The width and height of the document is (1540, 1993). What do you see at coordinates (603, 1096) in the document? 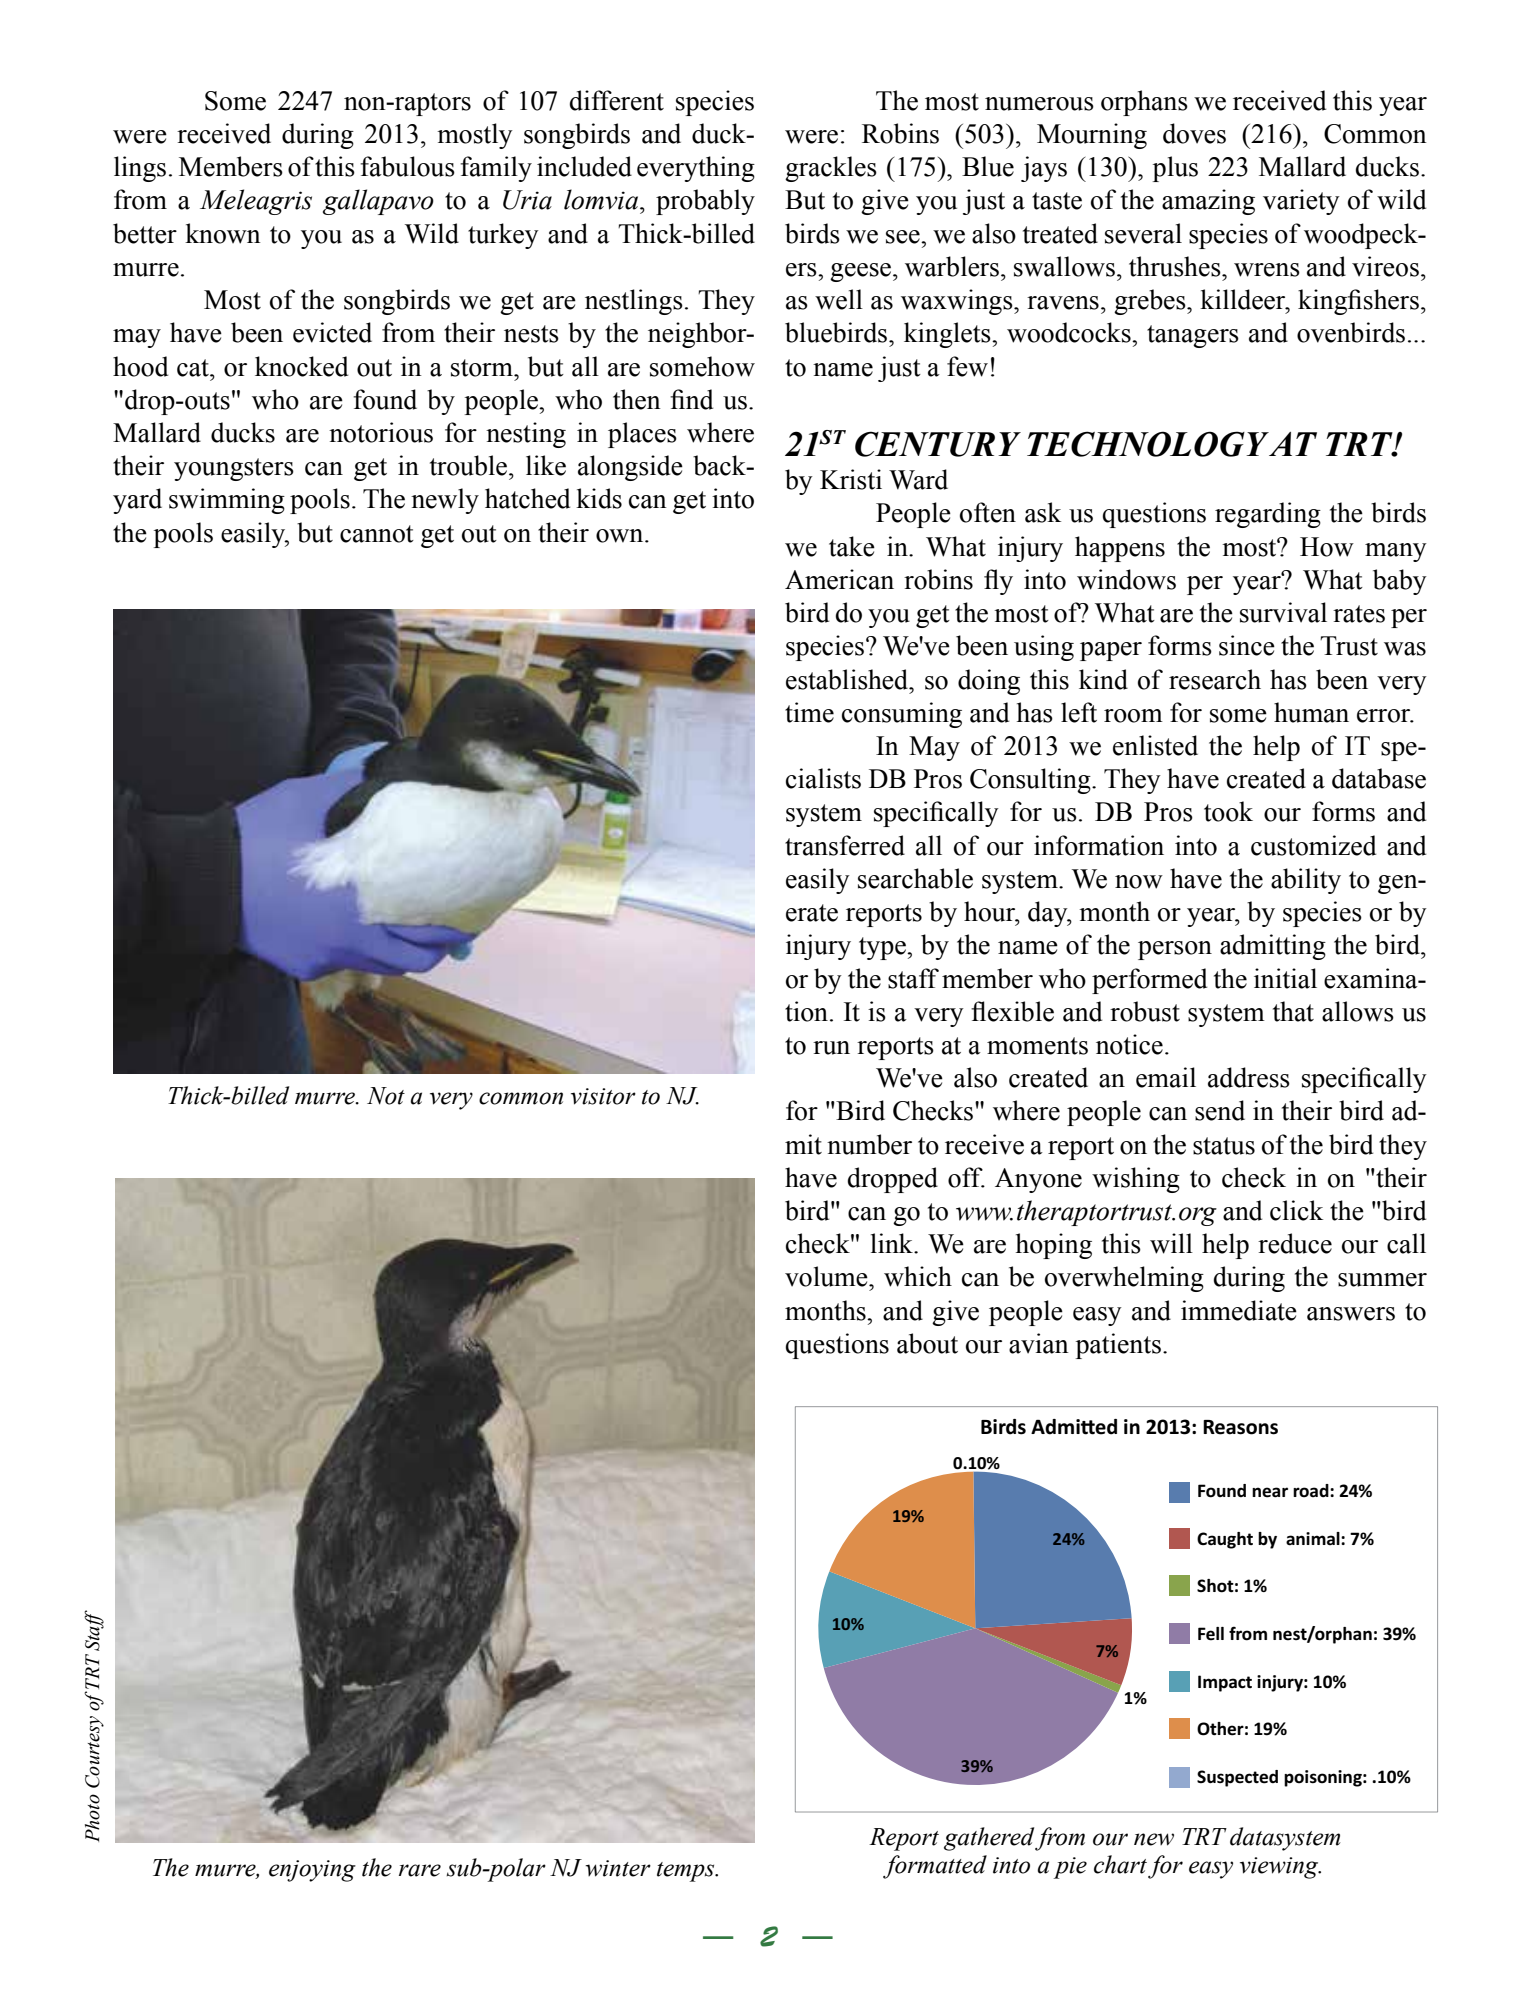
I see `visitor` at bounding box center [603, 1096].
